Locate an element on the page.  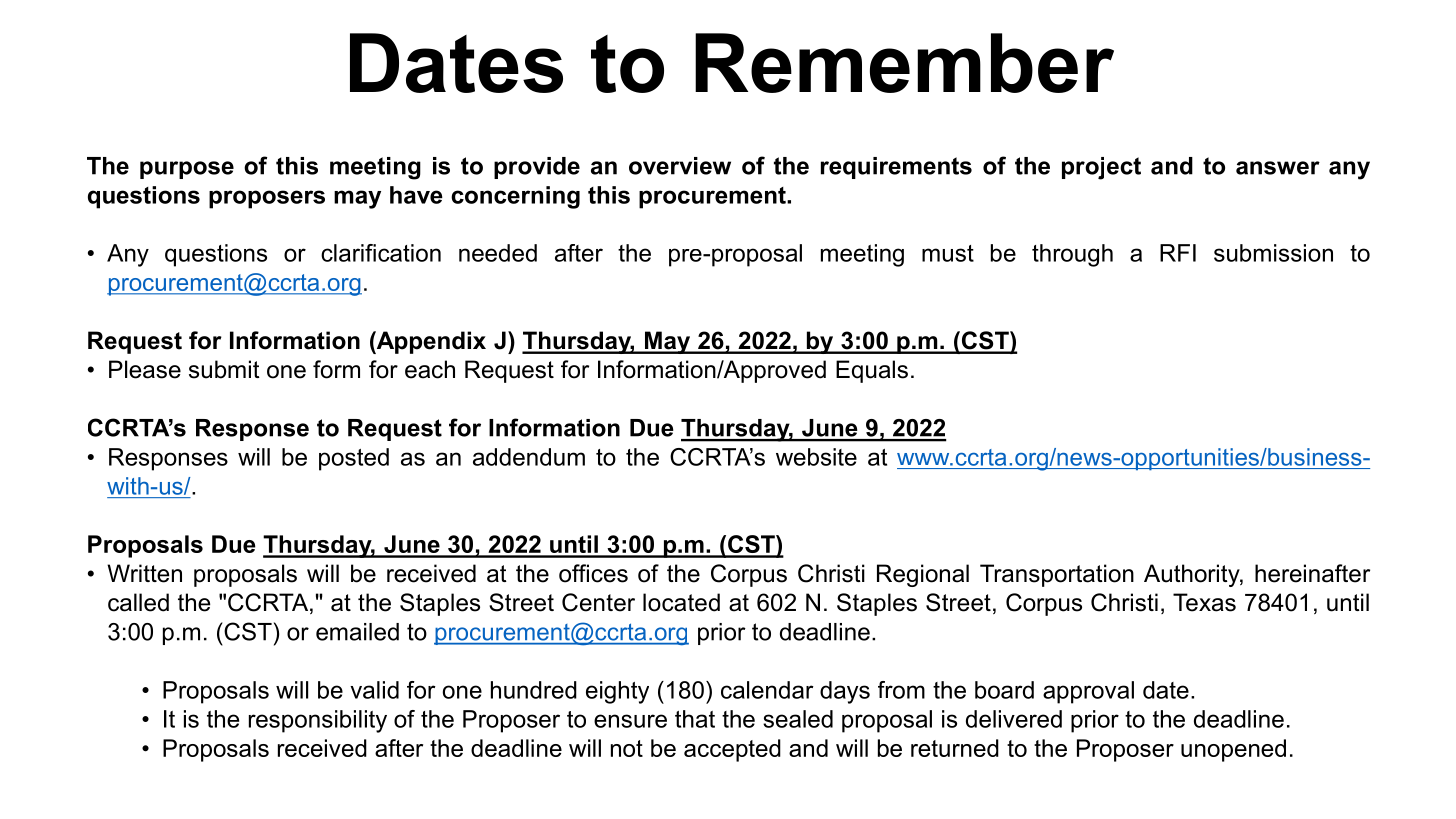
purpose is located at coordinates (187, 170).
